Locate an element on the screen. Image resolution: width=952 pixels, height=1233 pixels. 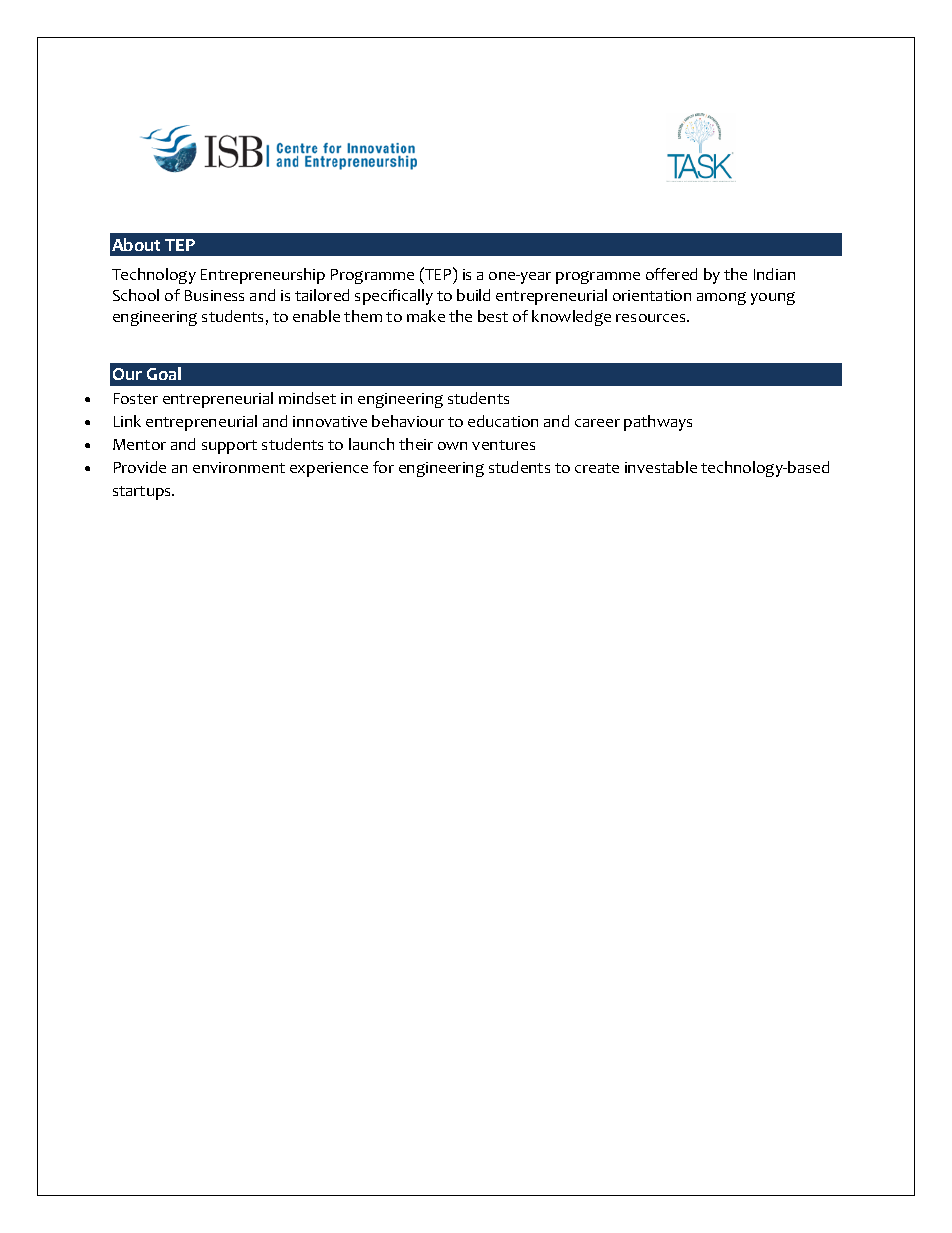
for is located at coordinates (383, 467).
